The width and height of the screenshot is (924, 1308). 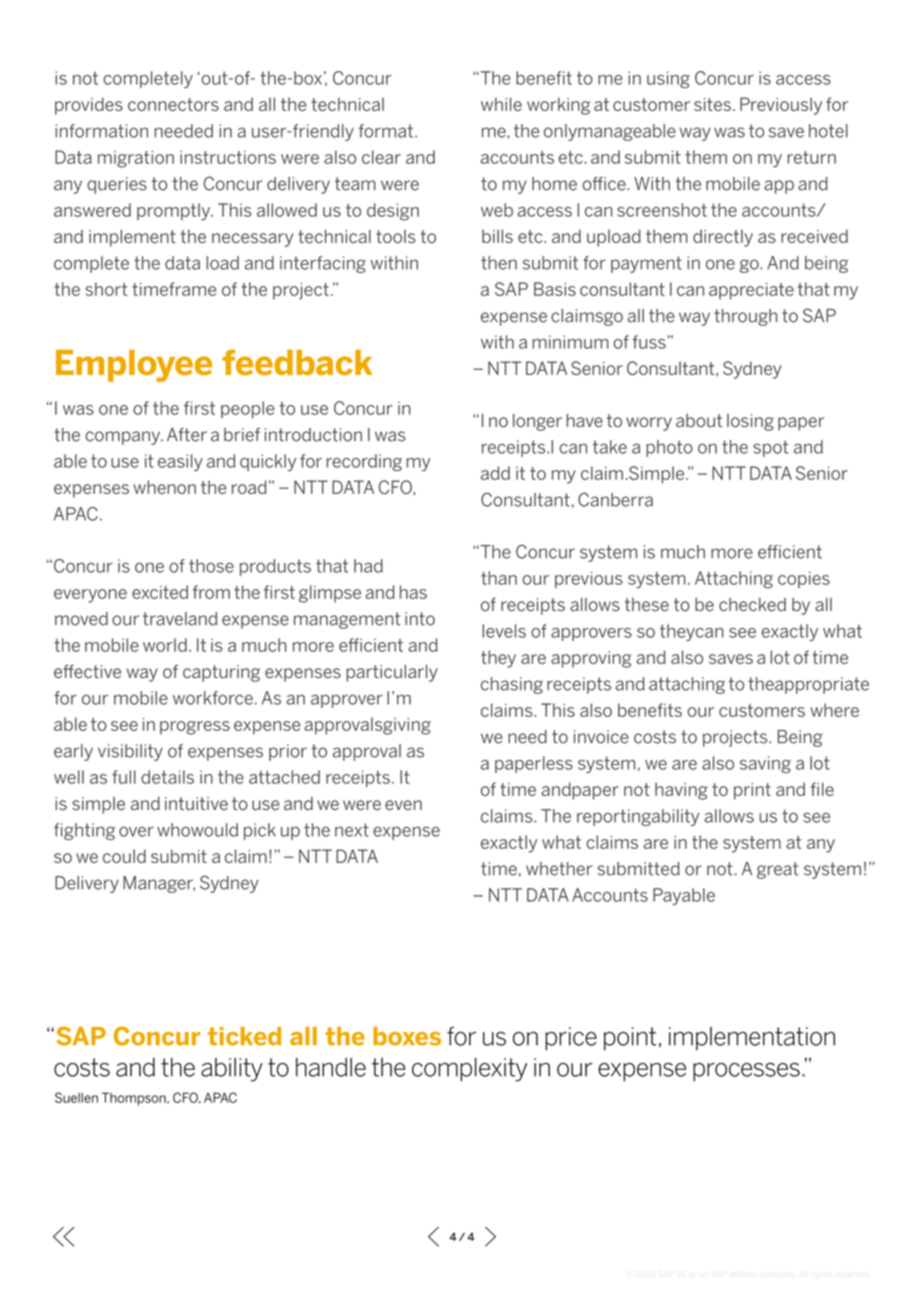 I want to click on progress, so click(x=195, y=728).
